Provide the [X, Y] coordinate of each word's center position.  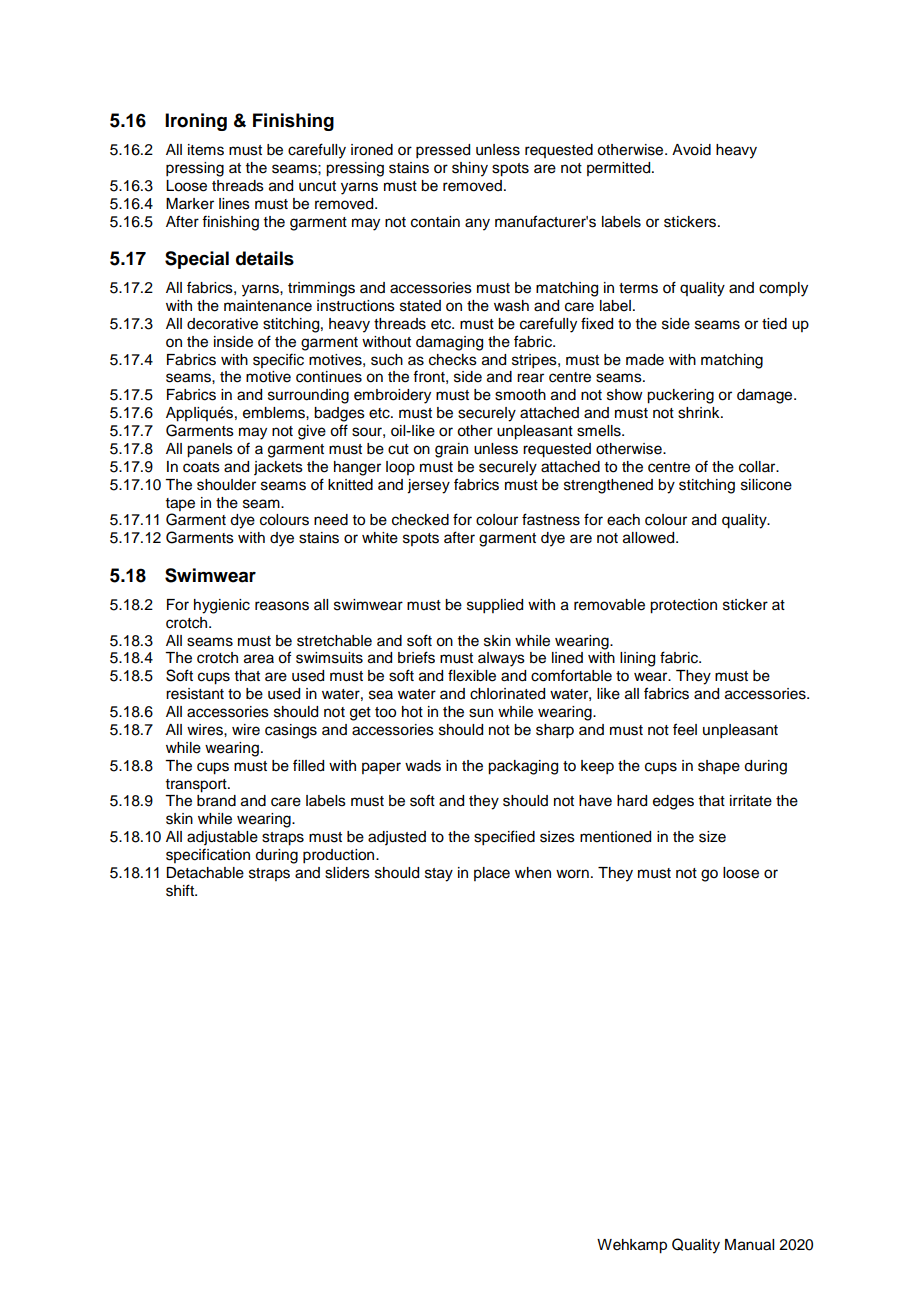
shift [181, 890]
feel [685, 729]
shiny [470, 169]
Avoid [691, 150]
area [259, 659]
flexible [472, 675]
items [206, 150]
